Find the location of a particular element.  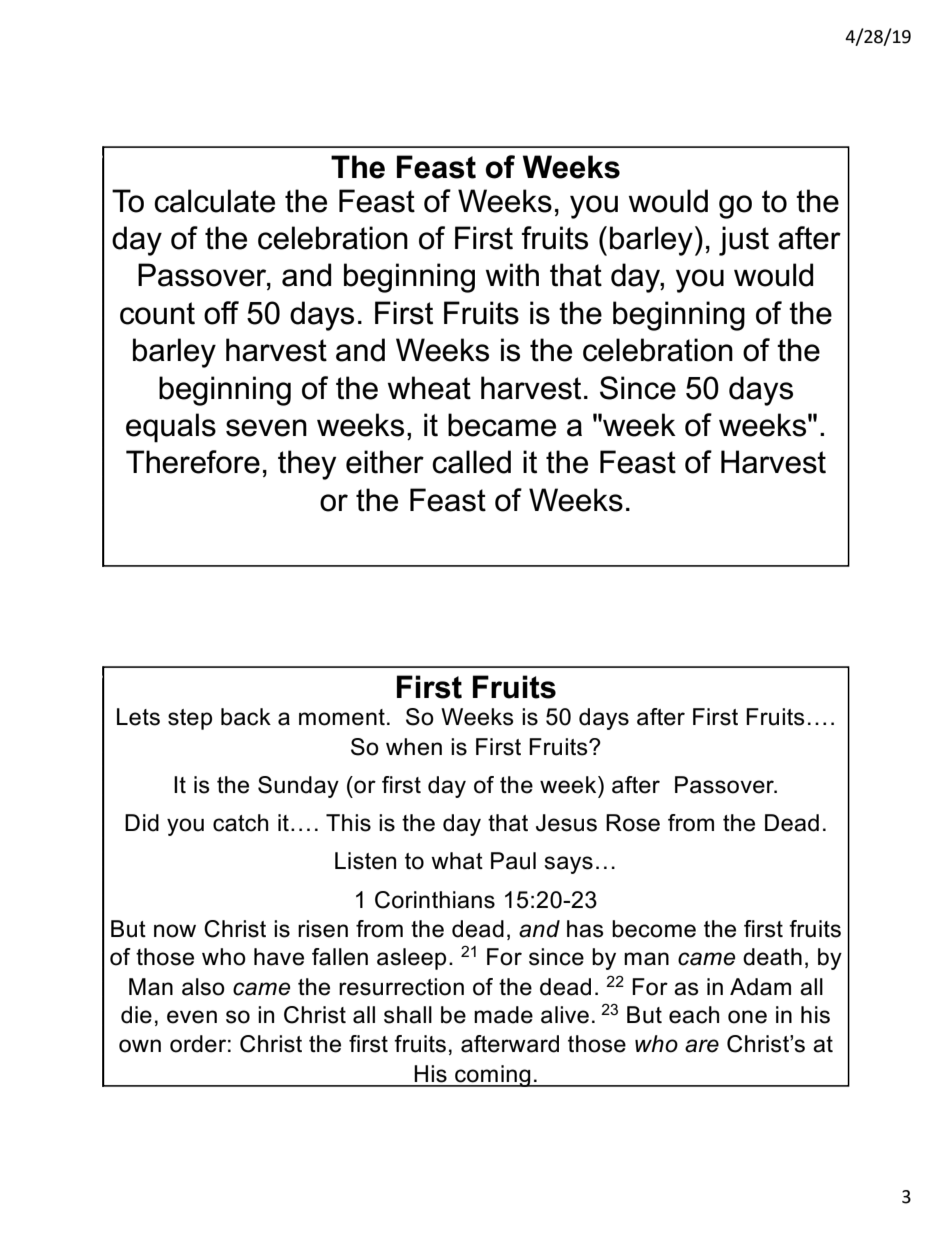

Therefore is located at coordinates (193, 462).
